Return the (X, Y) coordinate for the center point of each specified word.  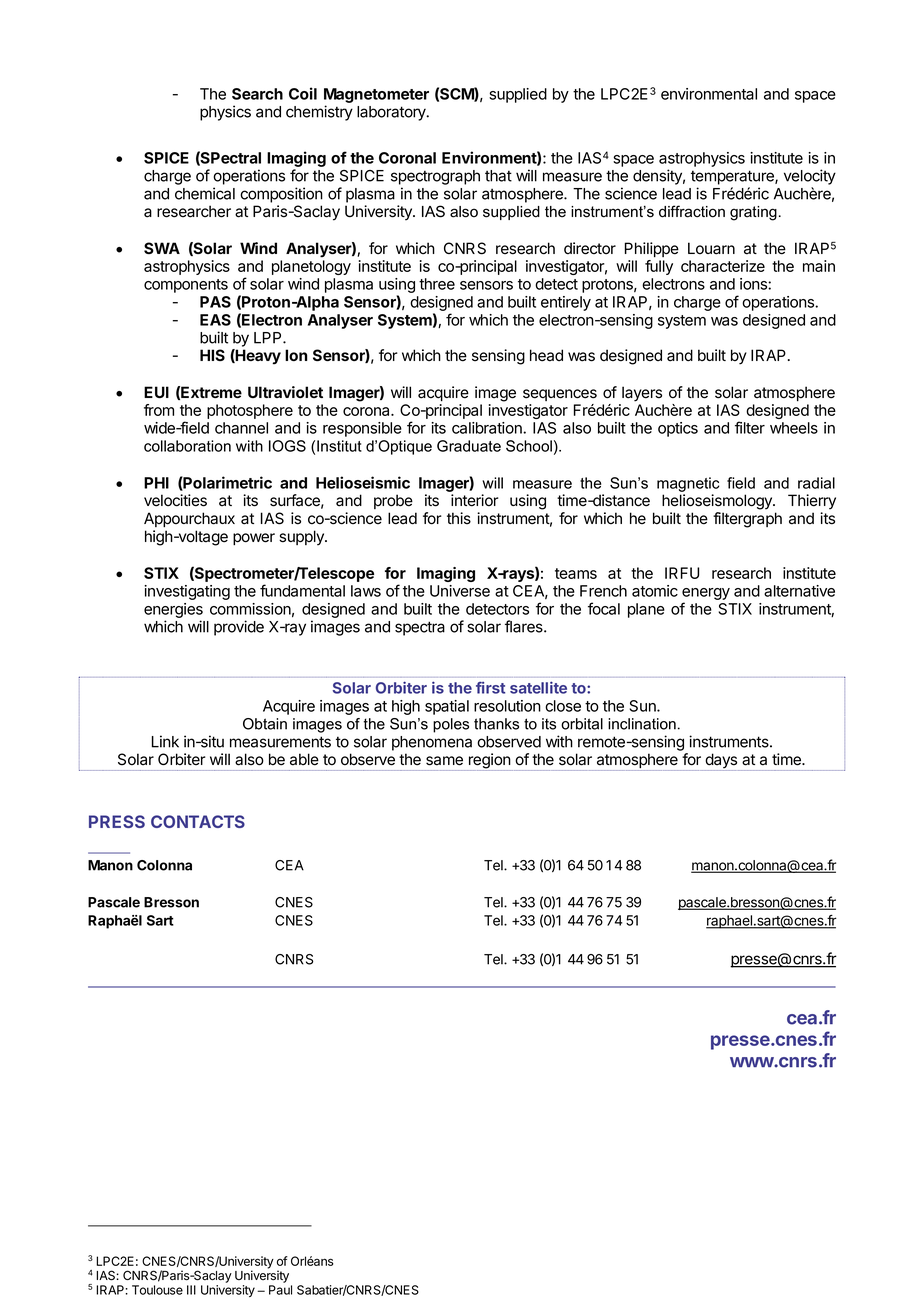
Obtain (265, 724)
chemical (205, 193)
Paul (280, 1290)
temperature (733, 177)
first (490, 688)
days (721, 762)
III (191, 1290)
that (498, 176)
